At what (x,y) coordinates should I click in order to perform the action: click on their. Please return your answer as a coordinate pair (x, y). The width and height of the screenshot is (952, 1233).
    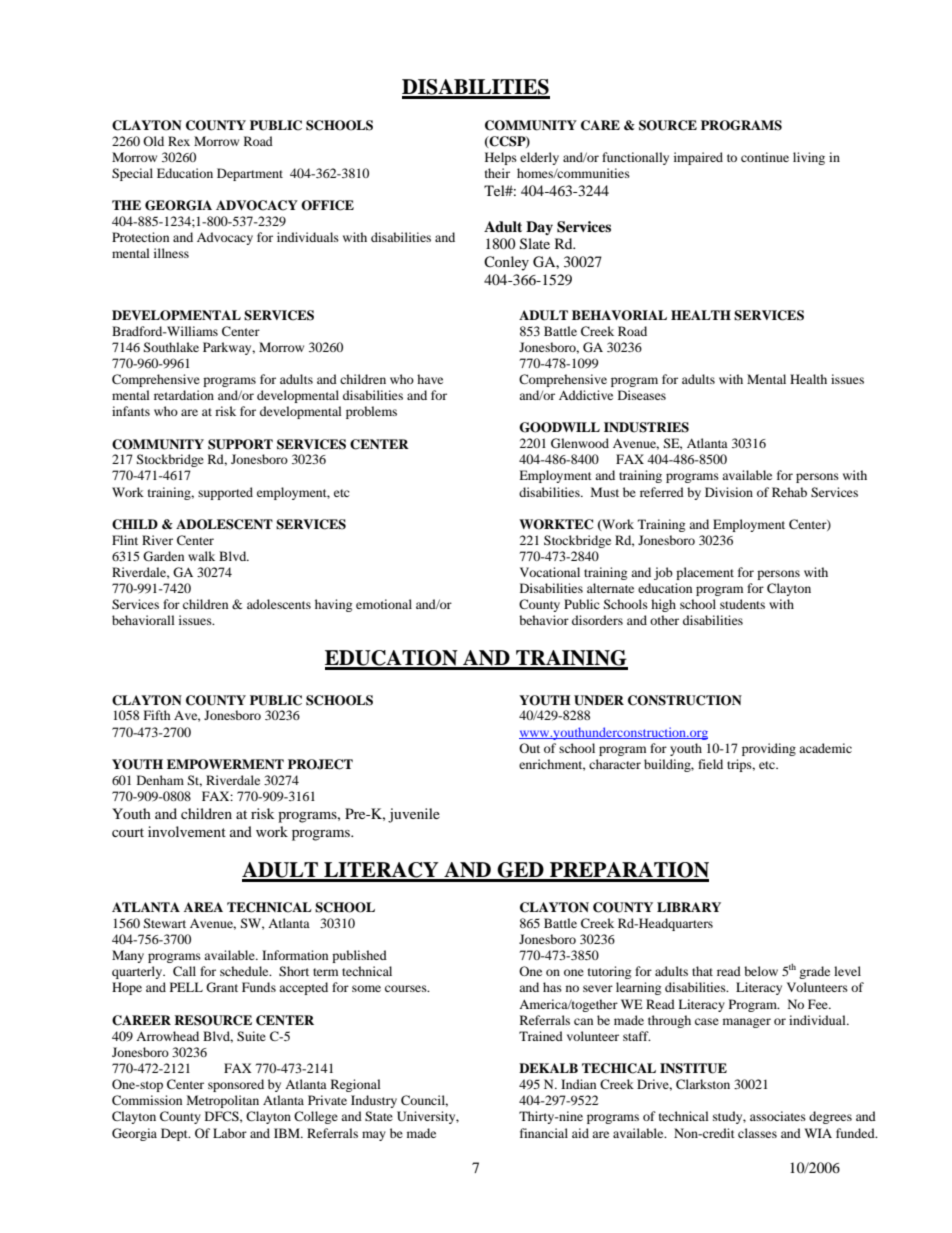
    Looking at the image, I should click on (497, 173).
